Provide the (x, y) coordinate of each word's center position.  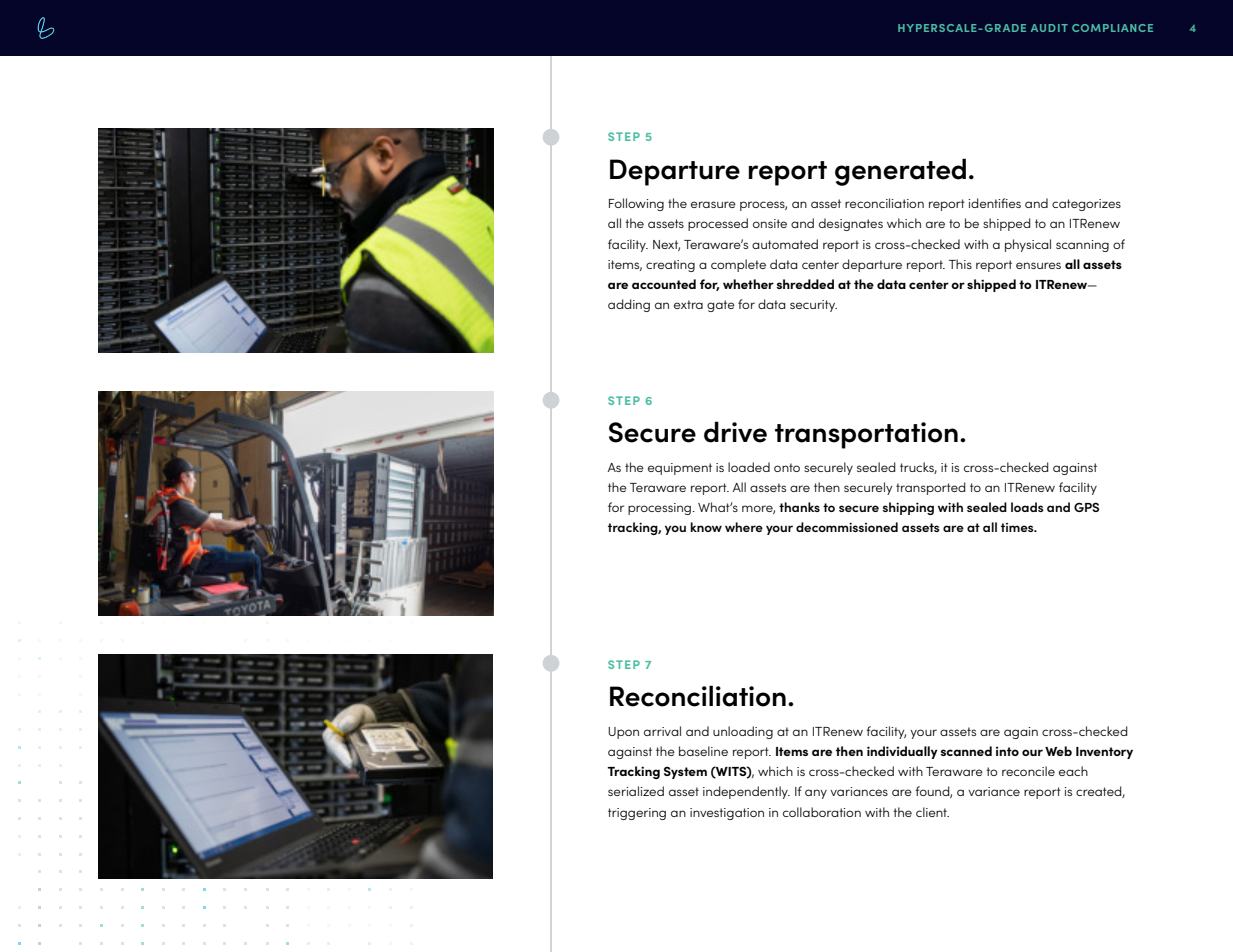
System (685, 772)
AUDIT (1049, 28)
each (1073, 771)
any (816, 794)
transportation (866, 435)
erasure (713, 204)
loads (1027, 507)
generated (900, 172)
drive (735, 432)
